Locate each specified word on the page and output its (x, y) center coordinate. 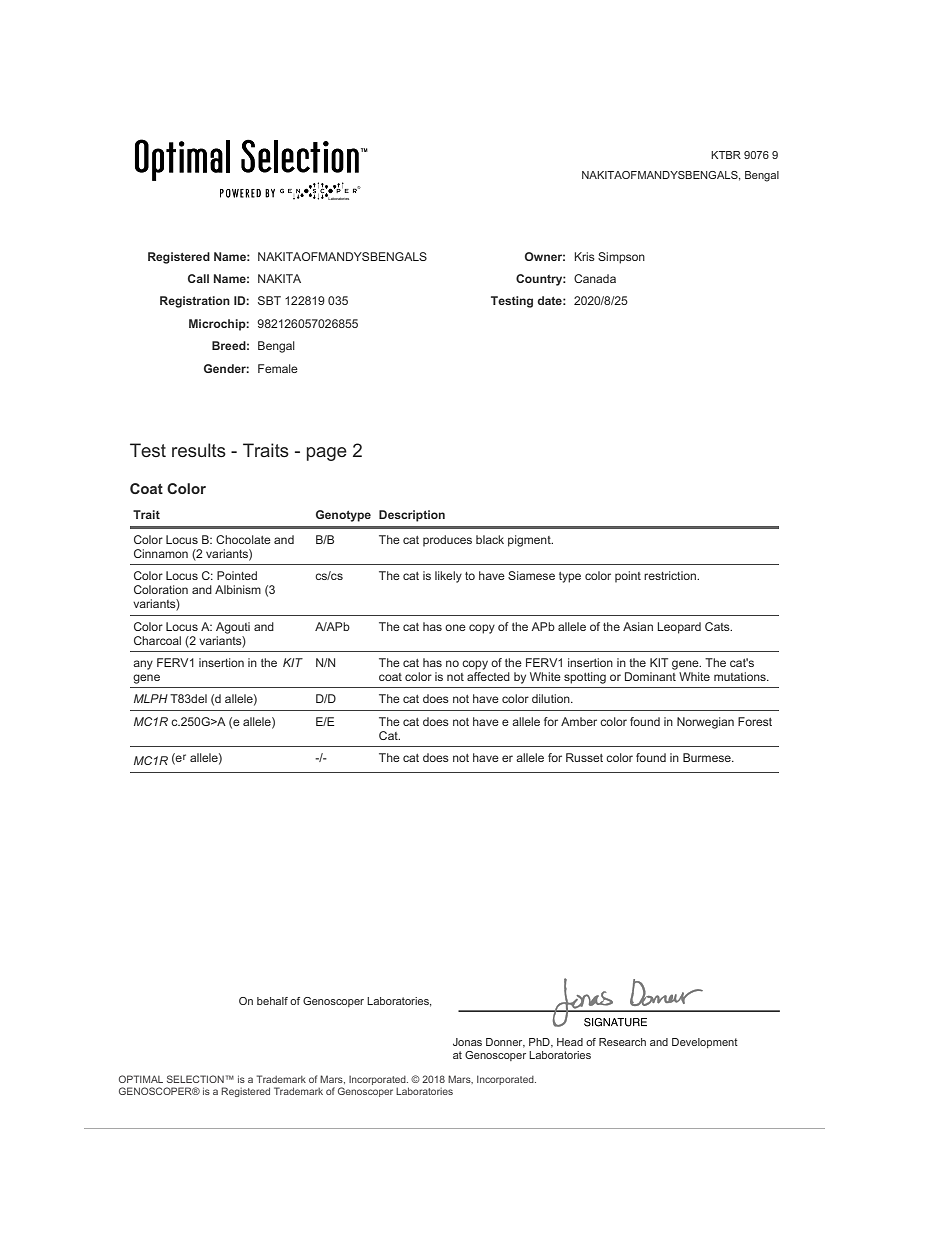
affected (488, 676)
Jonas (467, 1042)
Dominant (650, 676)
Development (705, 1043)
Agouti (233, 628)
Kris (585, 256)
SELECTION (195, 1079)
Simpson (621, 258)
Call (198, 278)
